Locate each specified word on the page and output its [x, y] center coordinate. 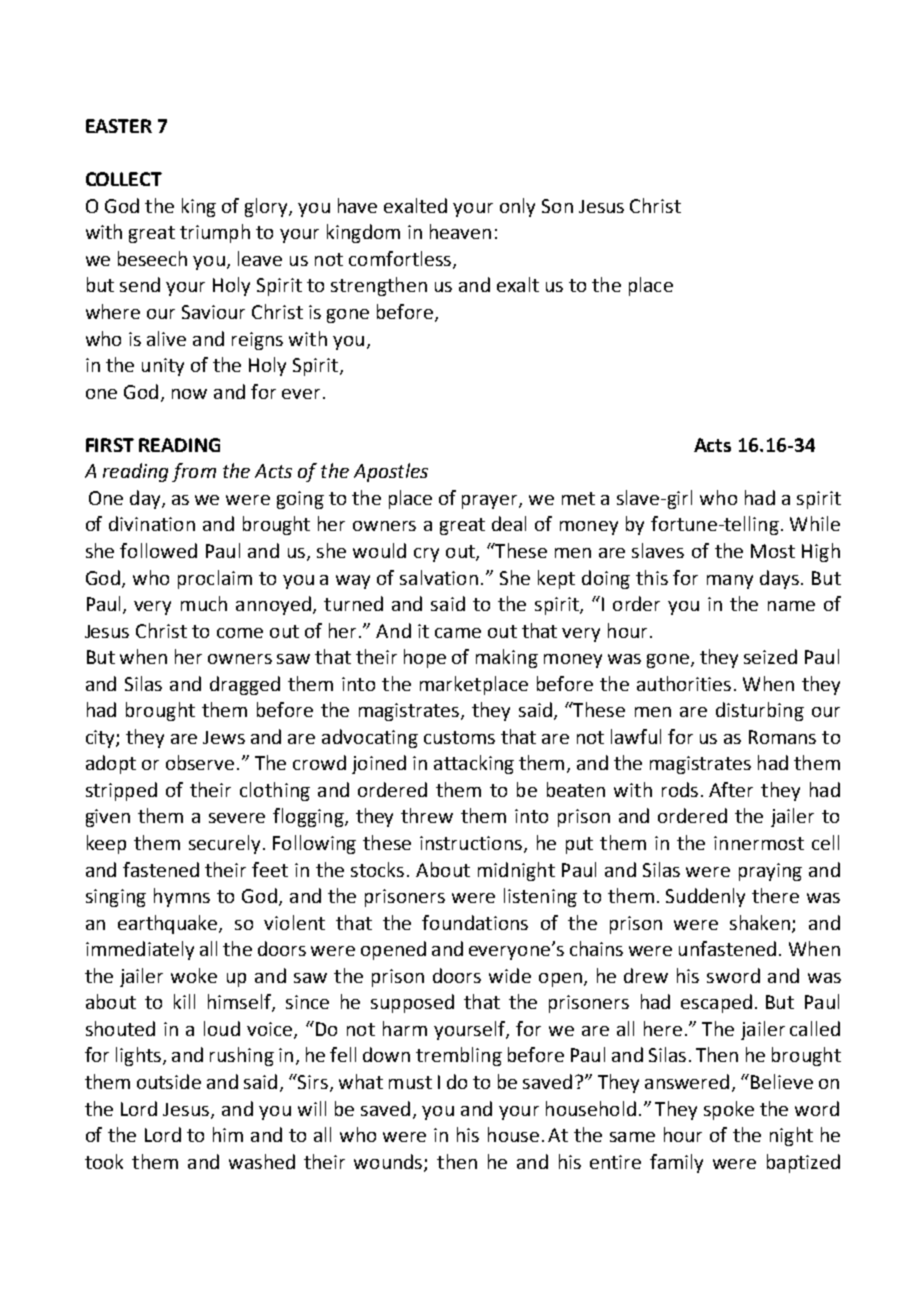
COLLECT [124, 179]
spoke [729, 1110]
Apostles [391, 472]
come [240, 633]
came [458, 633]
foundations [475, 922]
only [517, 207]
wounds [389, 1162]
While [815, 523]
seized [770, 656]
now [189, 394]
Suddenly [705, 897]
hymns [182, 897]
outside [169, 1081]
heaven [460, 231]
